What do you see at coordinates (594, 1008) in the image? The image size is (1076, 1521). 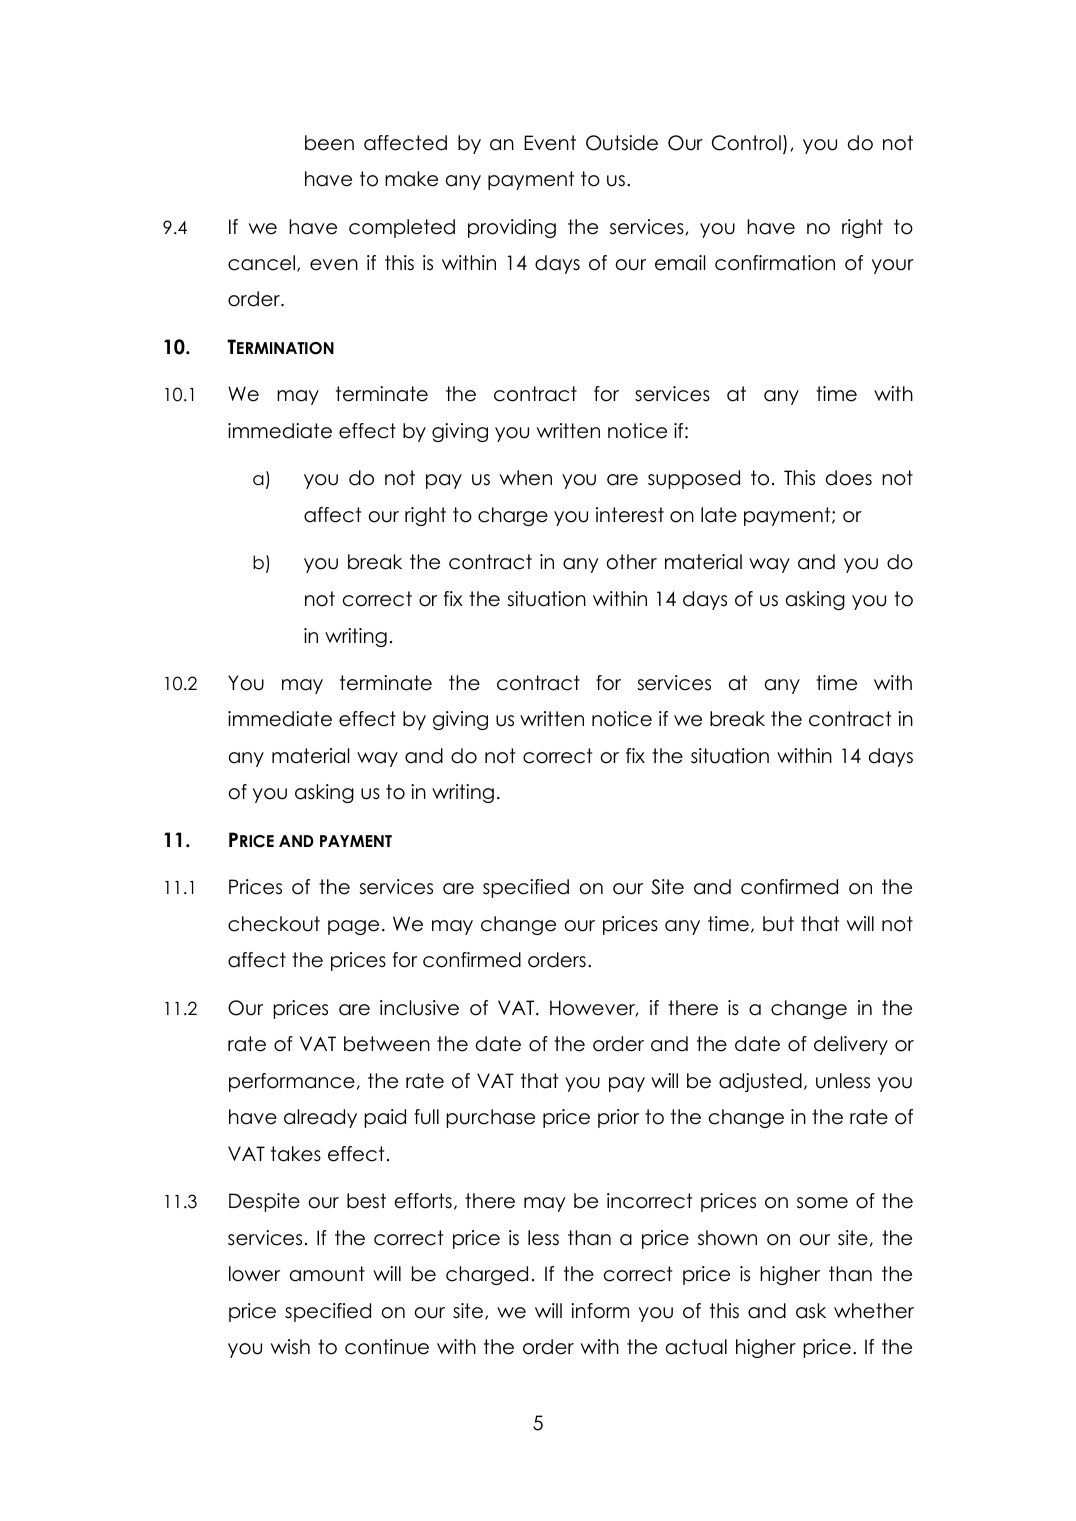 I see `However` at bounding box center [594, 1008].
